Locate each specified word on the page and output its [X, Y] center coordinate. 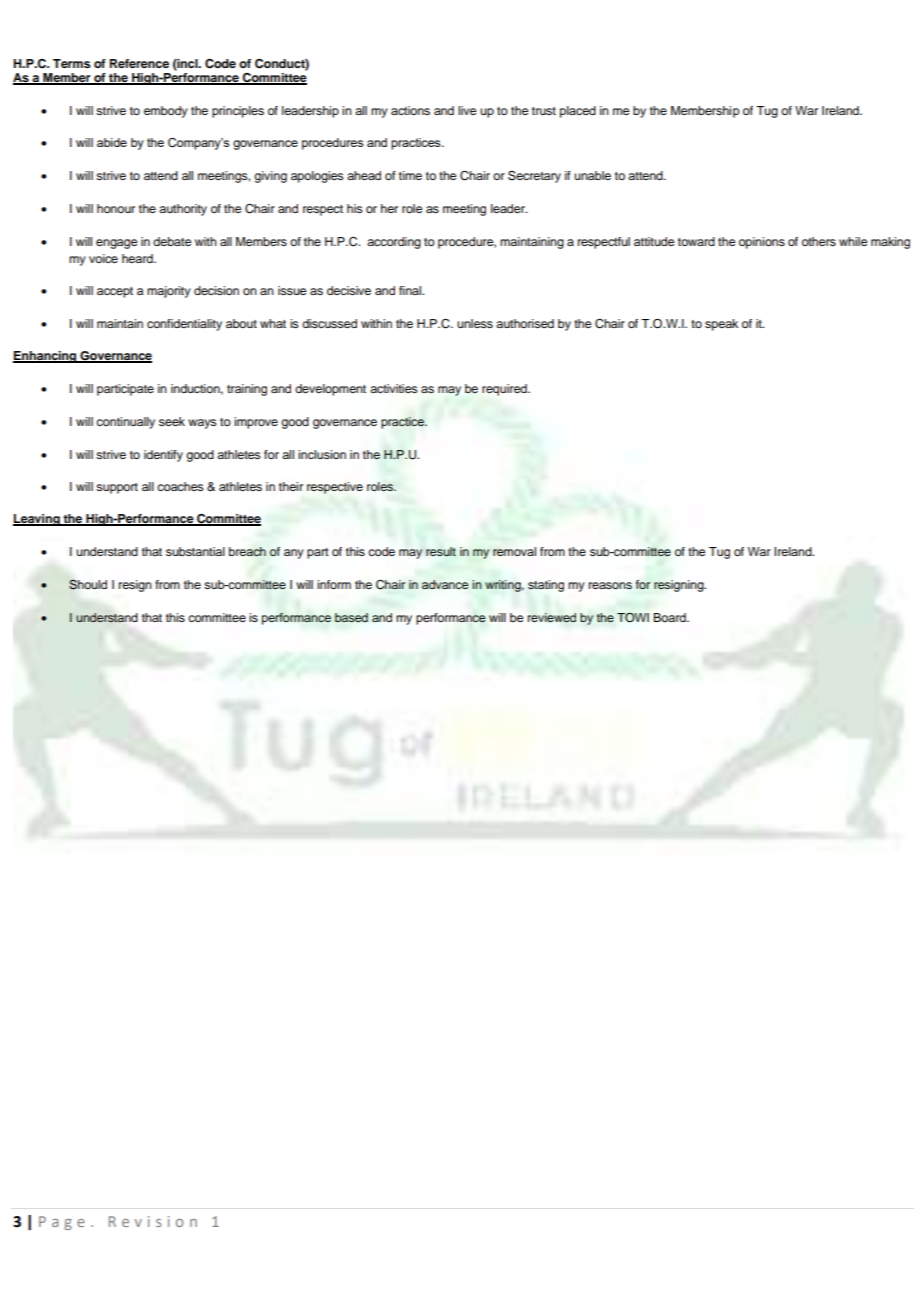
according [394, 243]
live [467, 110]
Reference [139, 63]
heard [138, 258]
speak [721, 325]
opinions [762, 243]
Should [88, 584]
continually [125, 423]
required [505, 390]
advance [445, 584]
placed [578, 112]
